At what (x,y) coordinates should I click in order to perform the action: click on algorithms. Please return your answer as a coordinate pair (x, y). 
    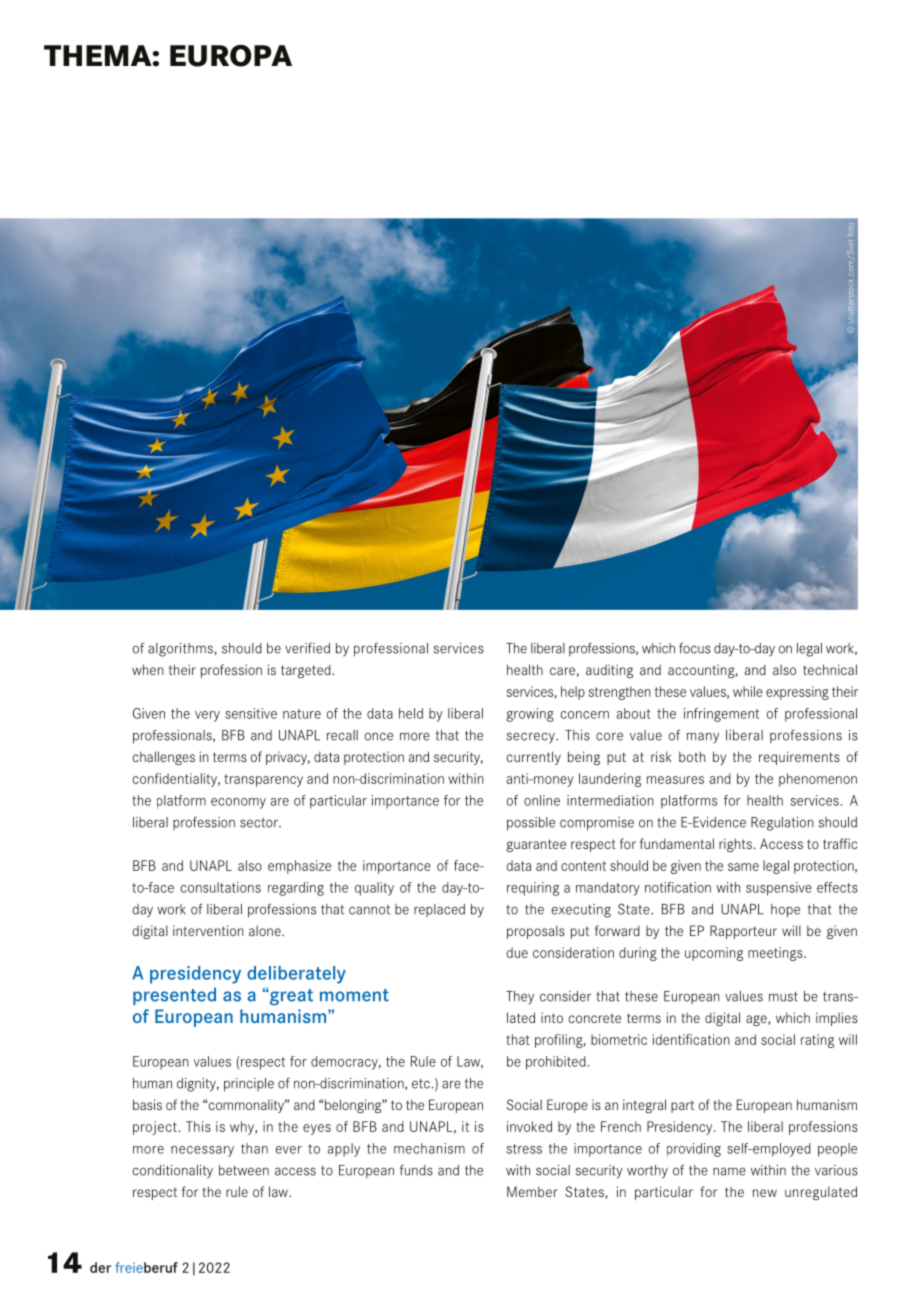
    Looking at the image, I should click on (181, 650).
